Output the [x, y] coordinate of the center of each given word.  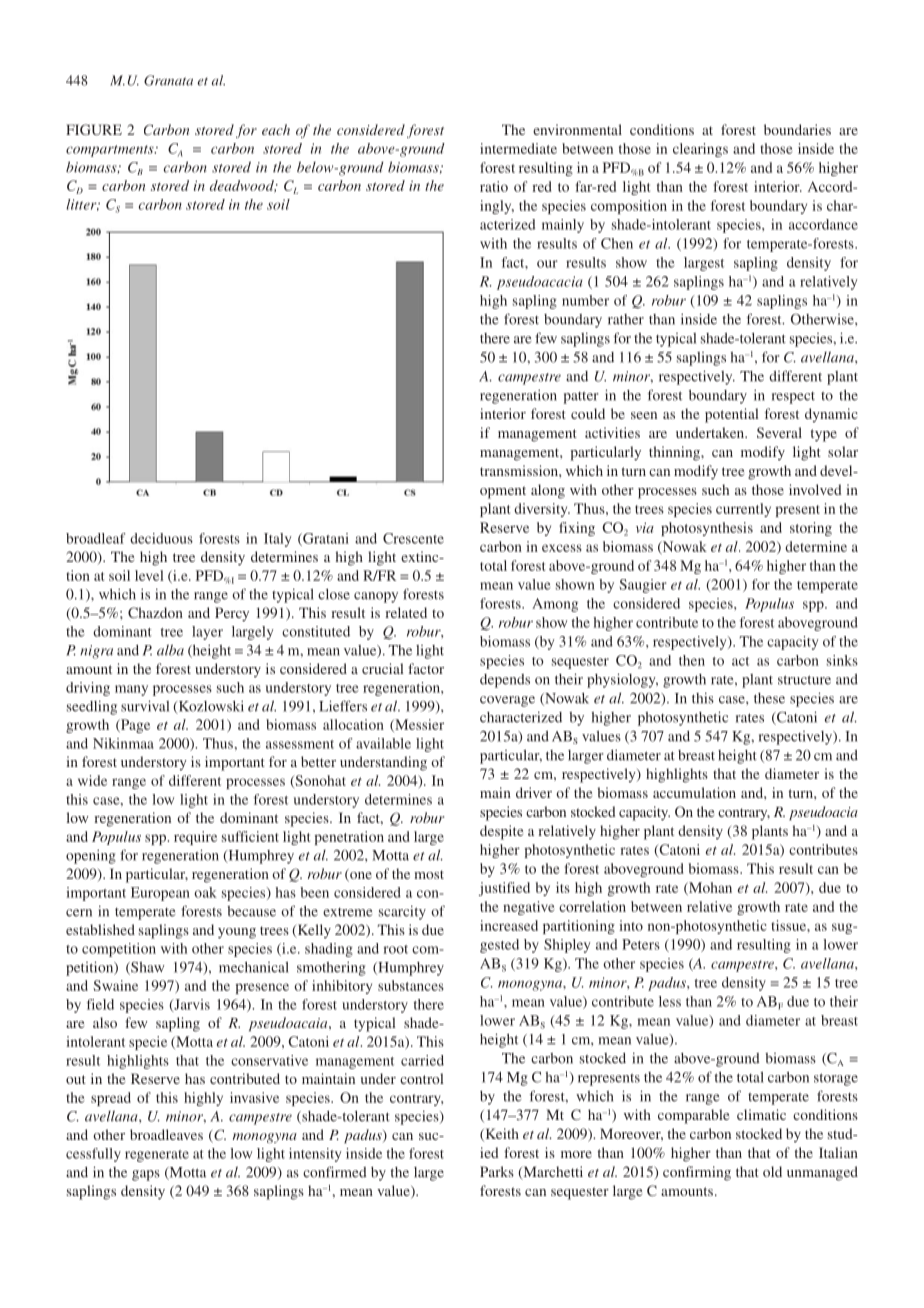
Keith [501, 1134]
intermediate [518, 148]
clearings [700, 150]
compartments [111, 151]
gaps [146, 1175]
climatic [761, 1114]
